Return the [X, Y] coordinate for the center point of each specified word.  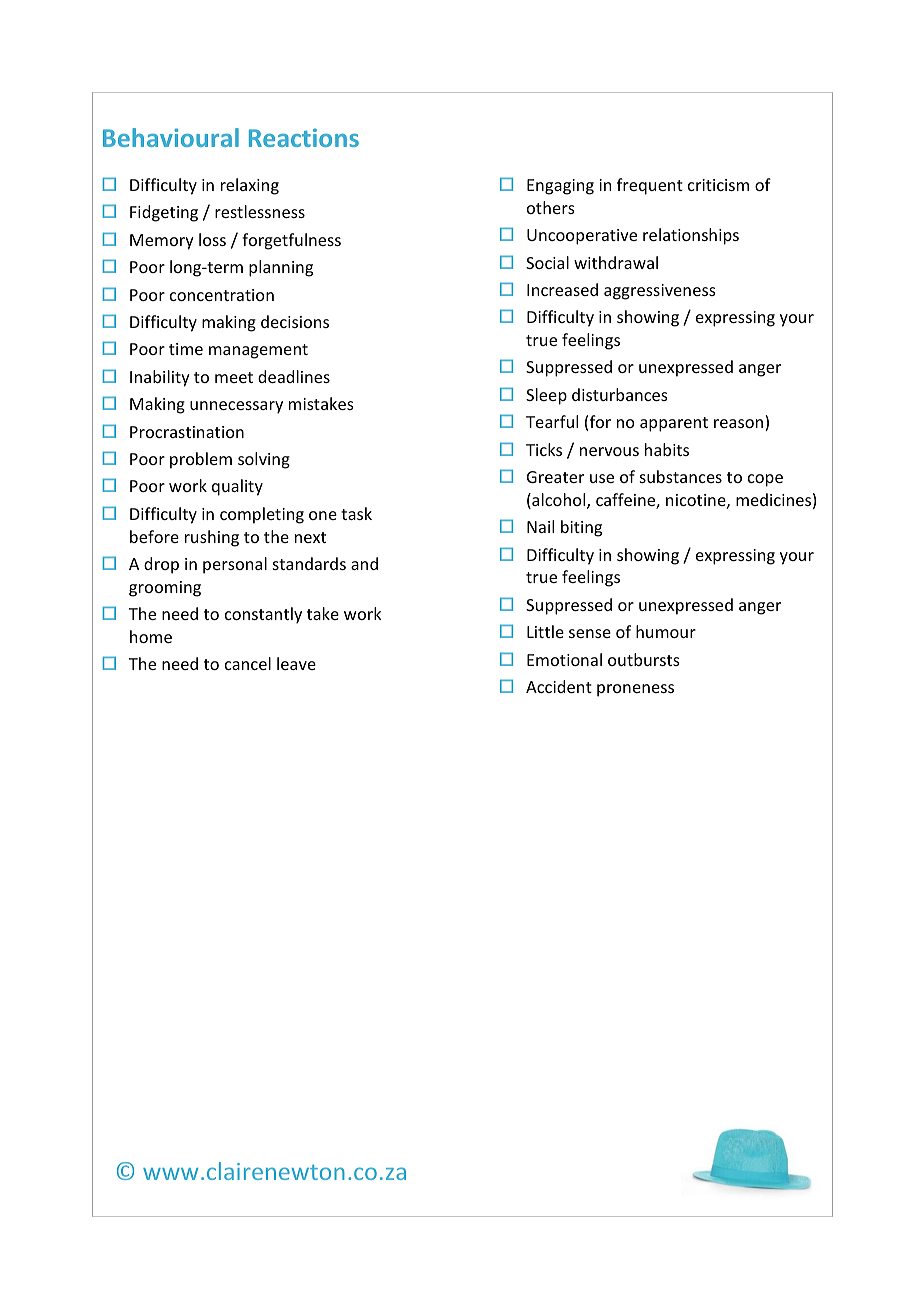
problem [201, 460]
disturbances [620, 394]
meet [234, 377]
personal [235, 565]
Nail [540, 526]
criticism [718, 185]
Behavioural [171, 137]
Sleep [546, 396]
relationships [691, 236]
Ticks [544, 449]
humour [666, 631]
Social [547, 262]
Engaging [560, 187]
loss [212, 239]
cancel [248, 663]
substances [681, 476]
